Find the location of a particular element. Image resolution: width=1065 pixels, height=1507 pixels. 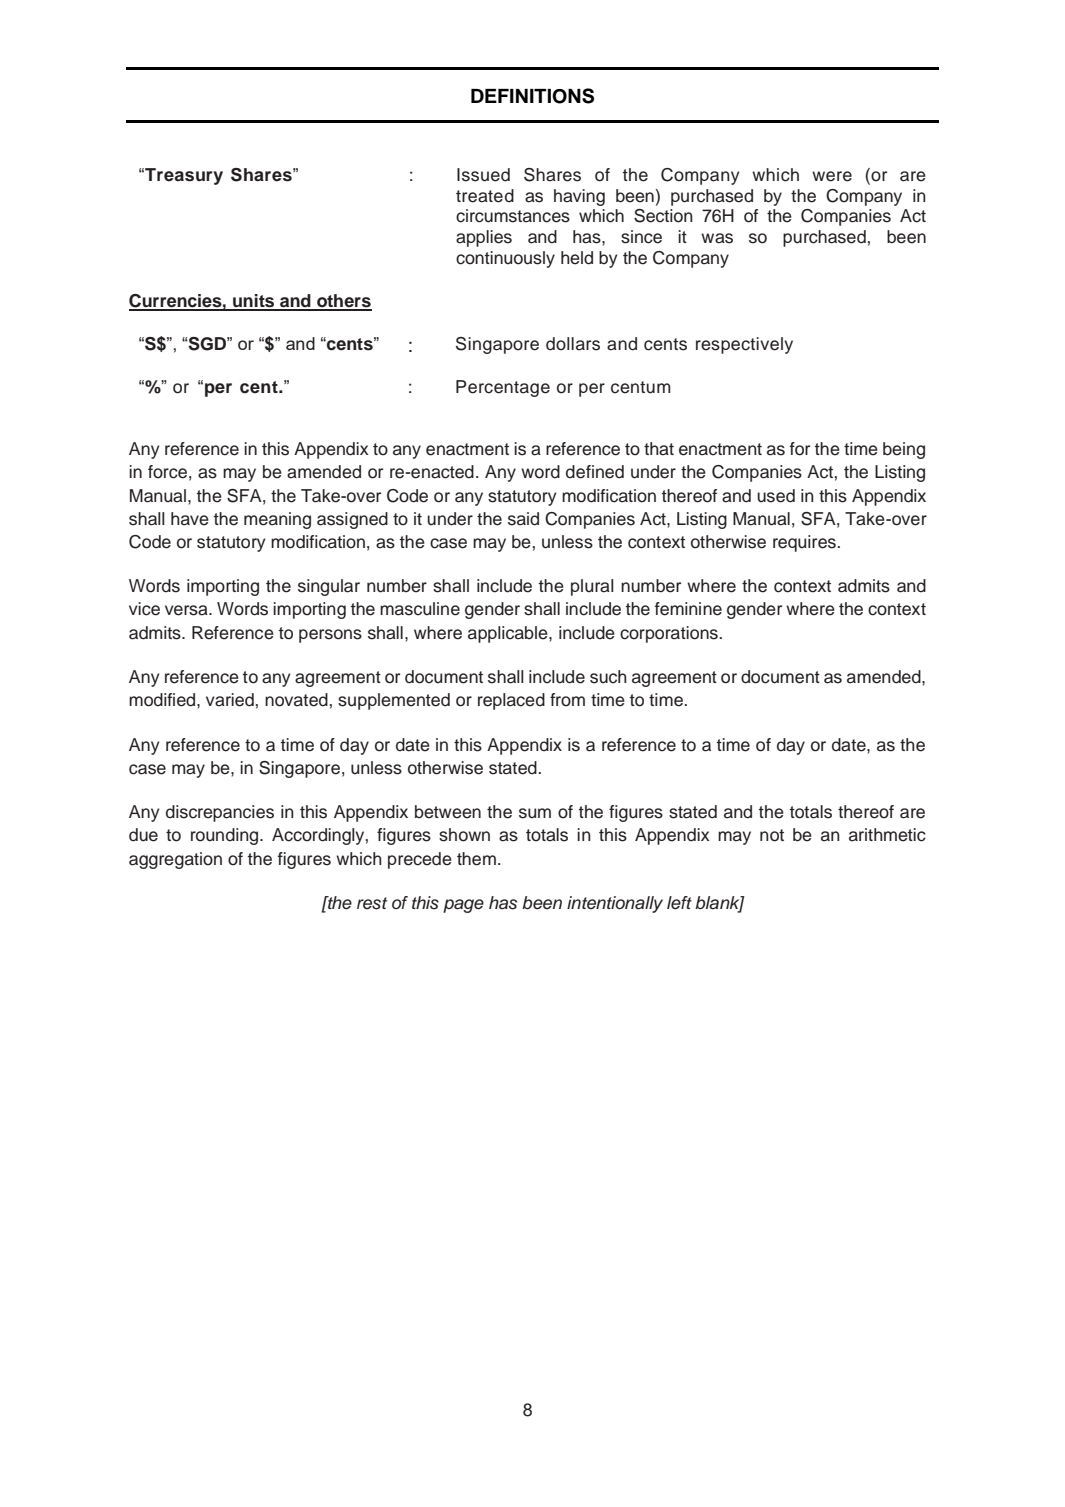

aggregation is located at coordinates (175, 860).
